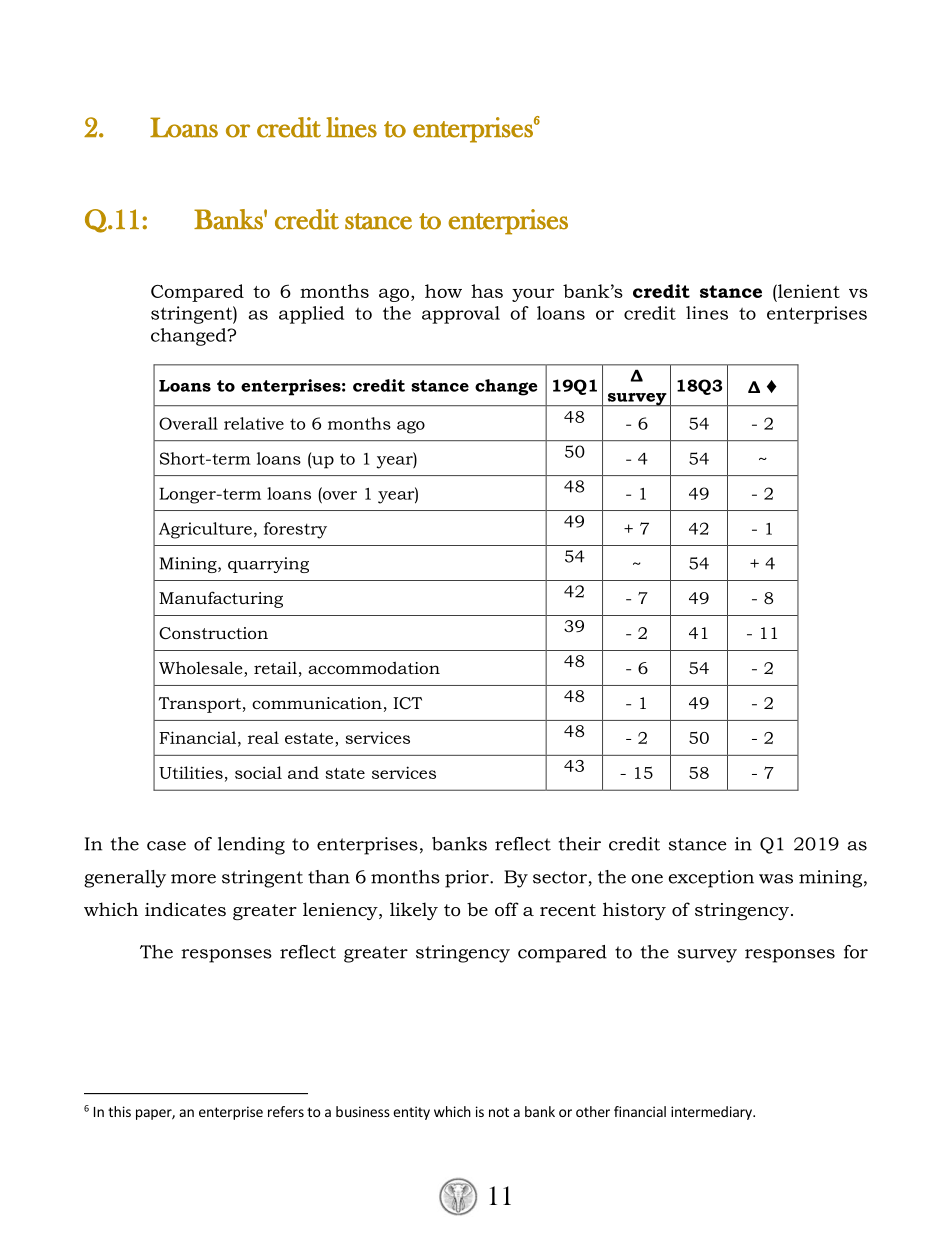 This document has height=1233, width=952. What do you see at coordinates (119, 1111) in the document?
I see `this` at bounding box center [119, 1111].
